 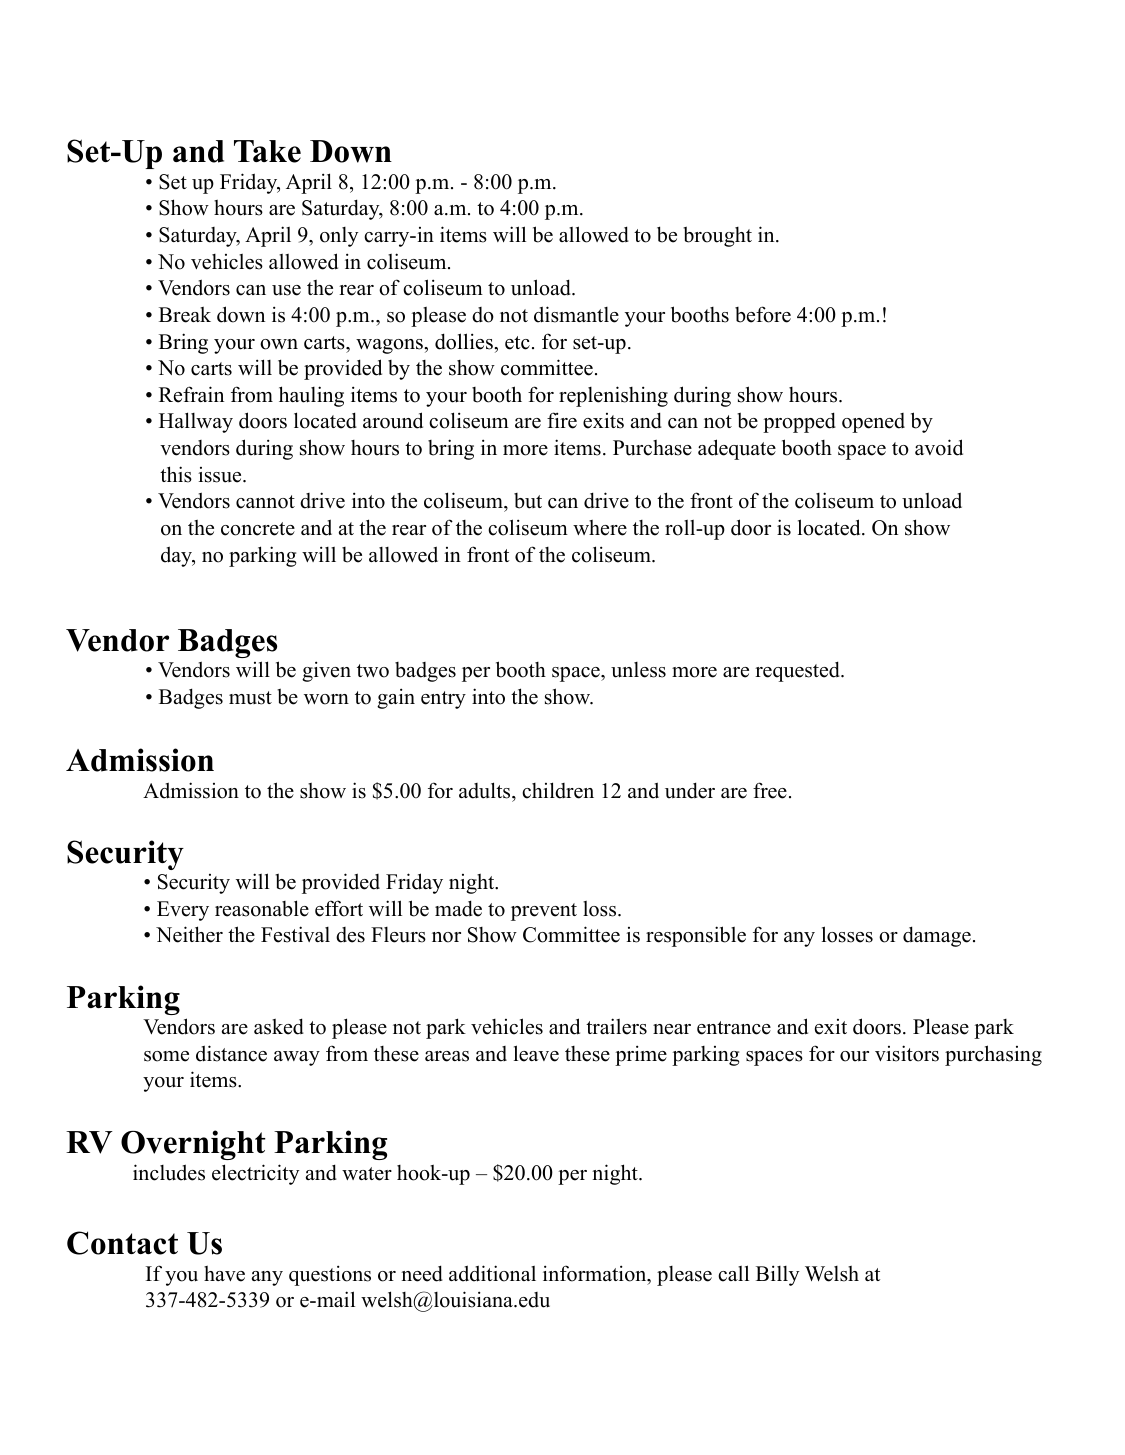 What do you see at coordinates (638, 670) in the page?
I see `unless` at bounding box center [638, 670].
